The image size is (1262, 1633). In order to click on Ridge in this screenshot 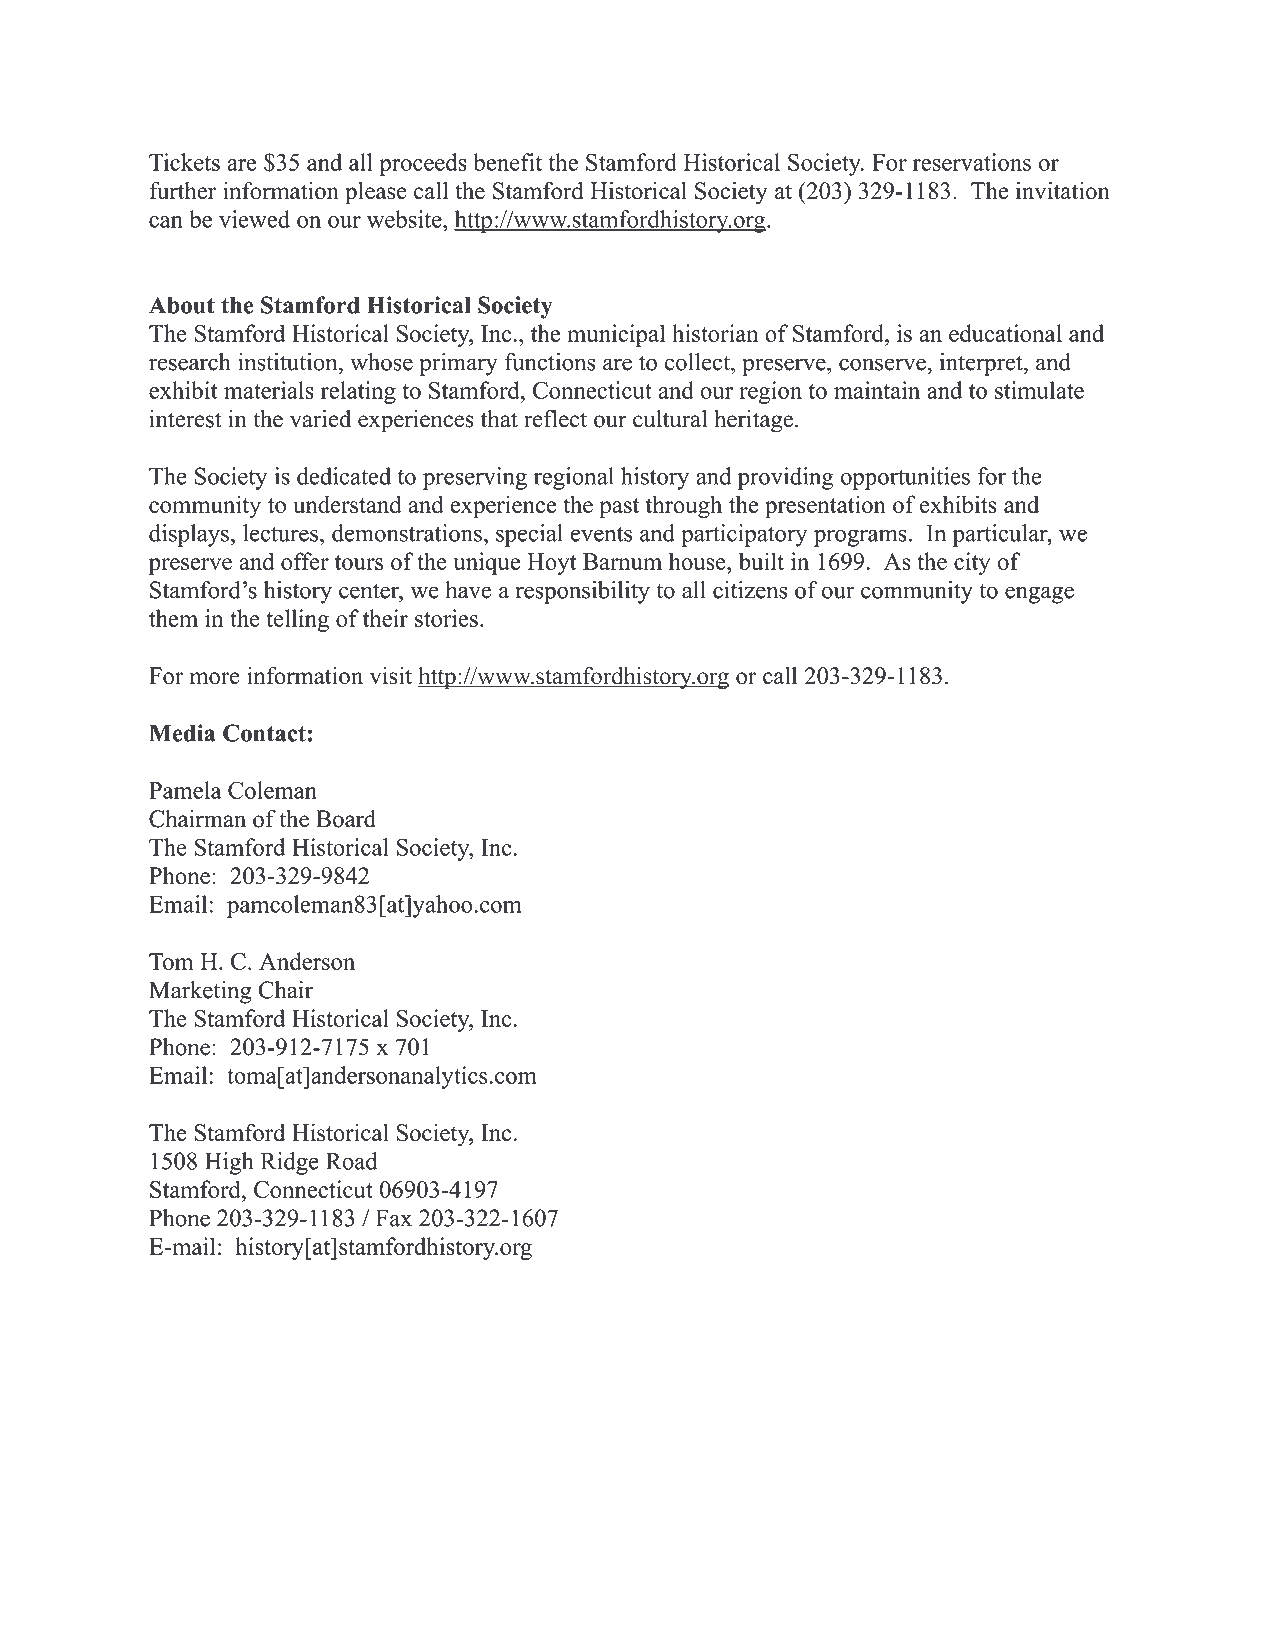, I will do `click(290, 1163)`.
